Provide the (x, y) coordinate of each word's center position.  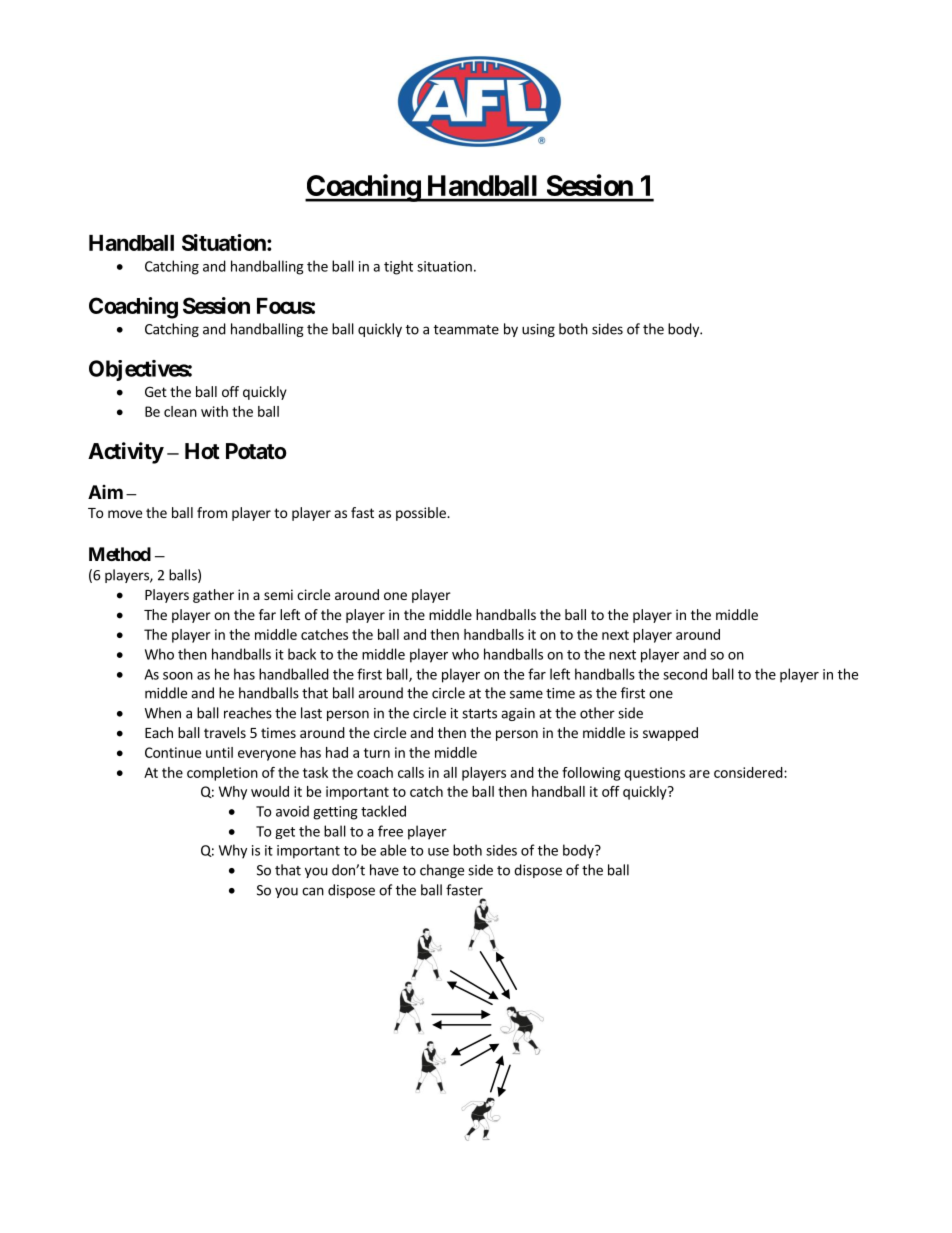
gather (213, 596)
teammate (466, 330)
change (442, 871)
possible (422, 514)
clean (180, 411)
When (163, 713)
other (597, 713)
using (538, 330)
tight (398, 267)
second (685, 674)
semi (278, 594)
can (313, 891)
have (384, 870)
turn (377, 753)
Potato (256, 451)
